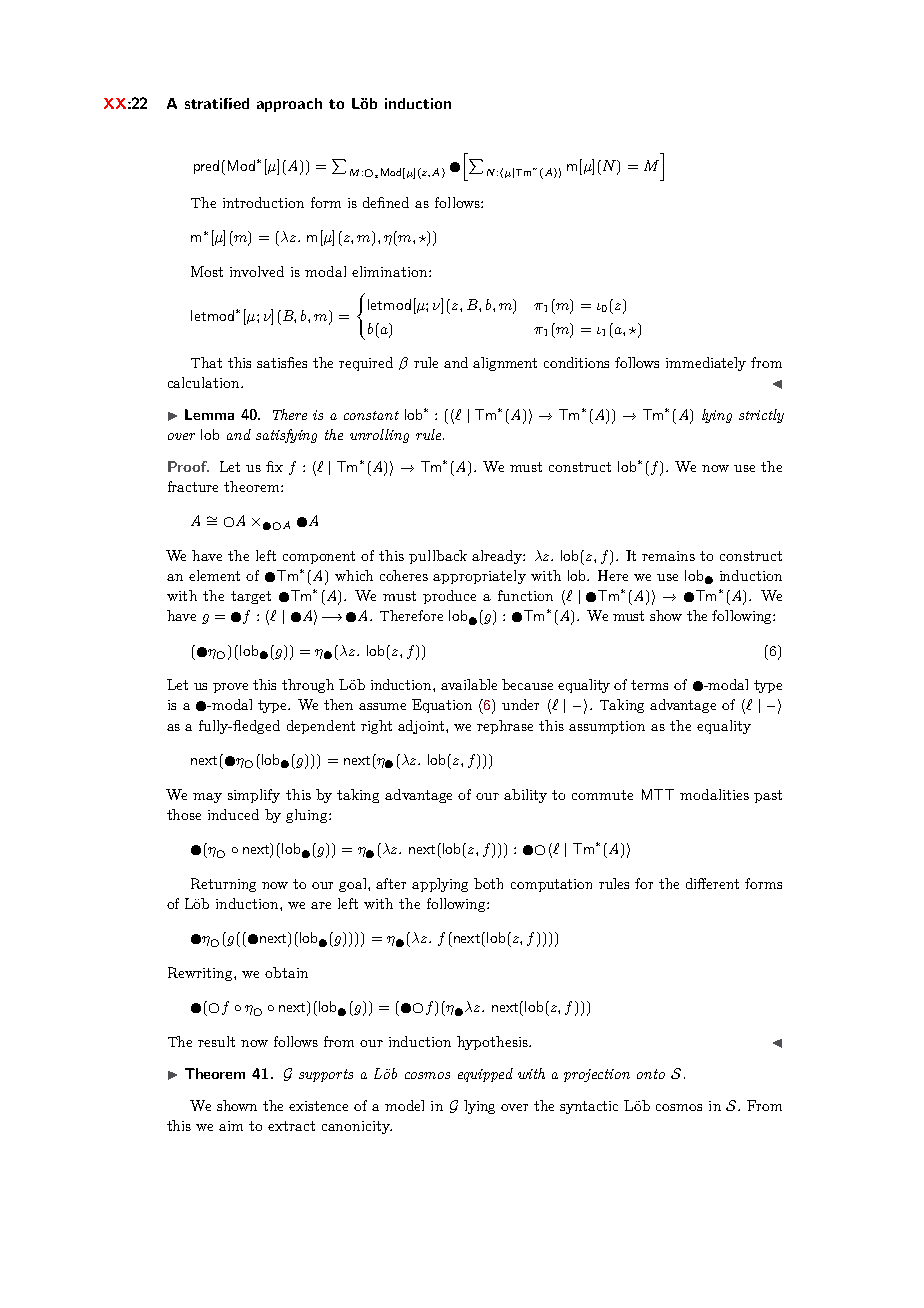 This document has height=1308, width=924. Describe the element at coordinates (651, 1074) in the document. I see `onto` at that location.
